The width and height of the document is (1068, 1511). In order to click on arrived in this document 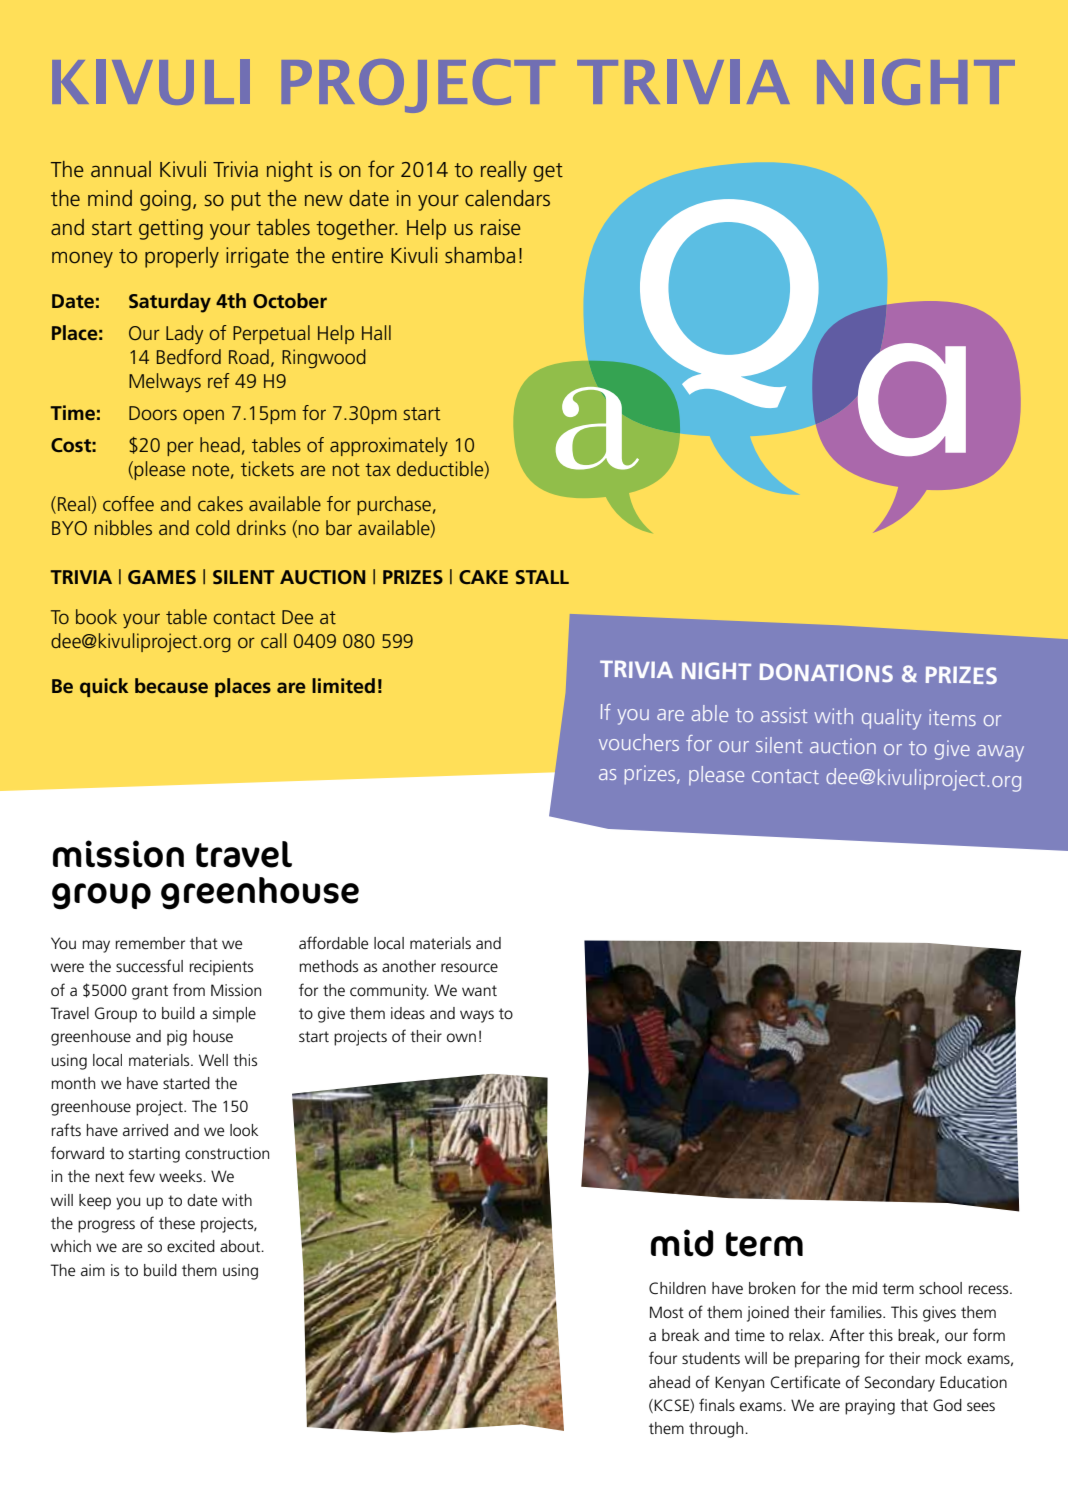, I will do `click(145, 1130)`.
